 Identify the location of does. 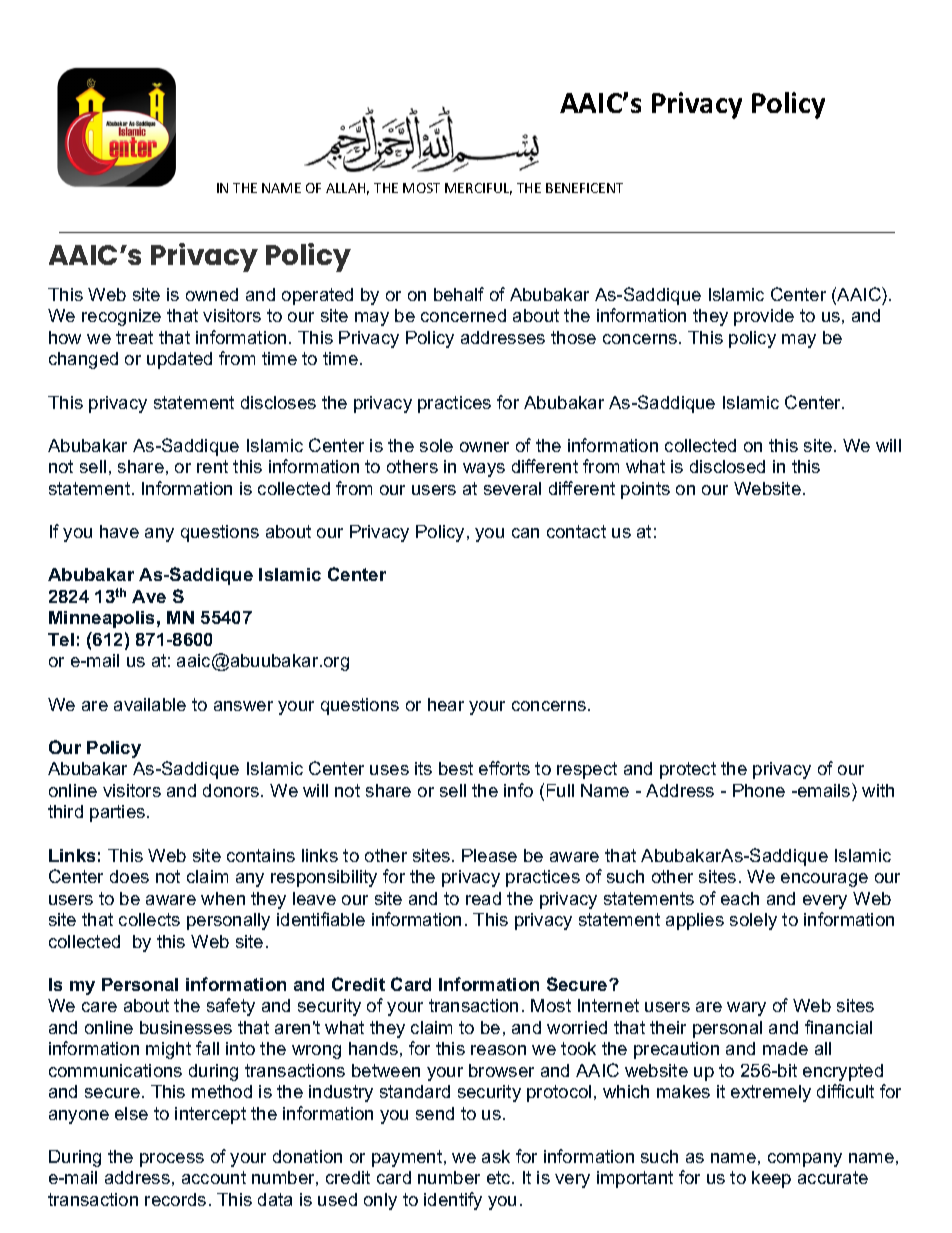
(129, 876).
